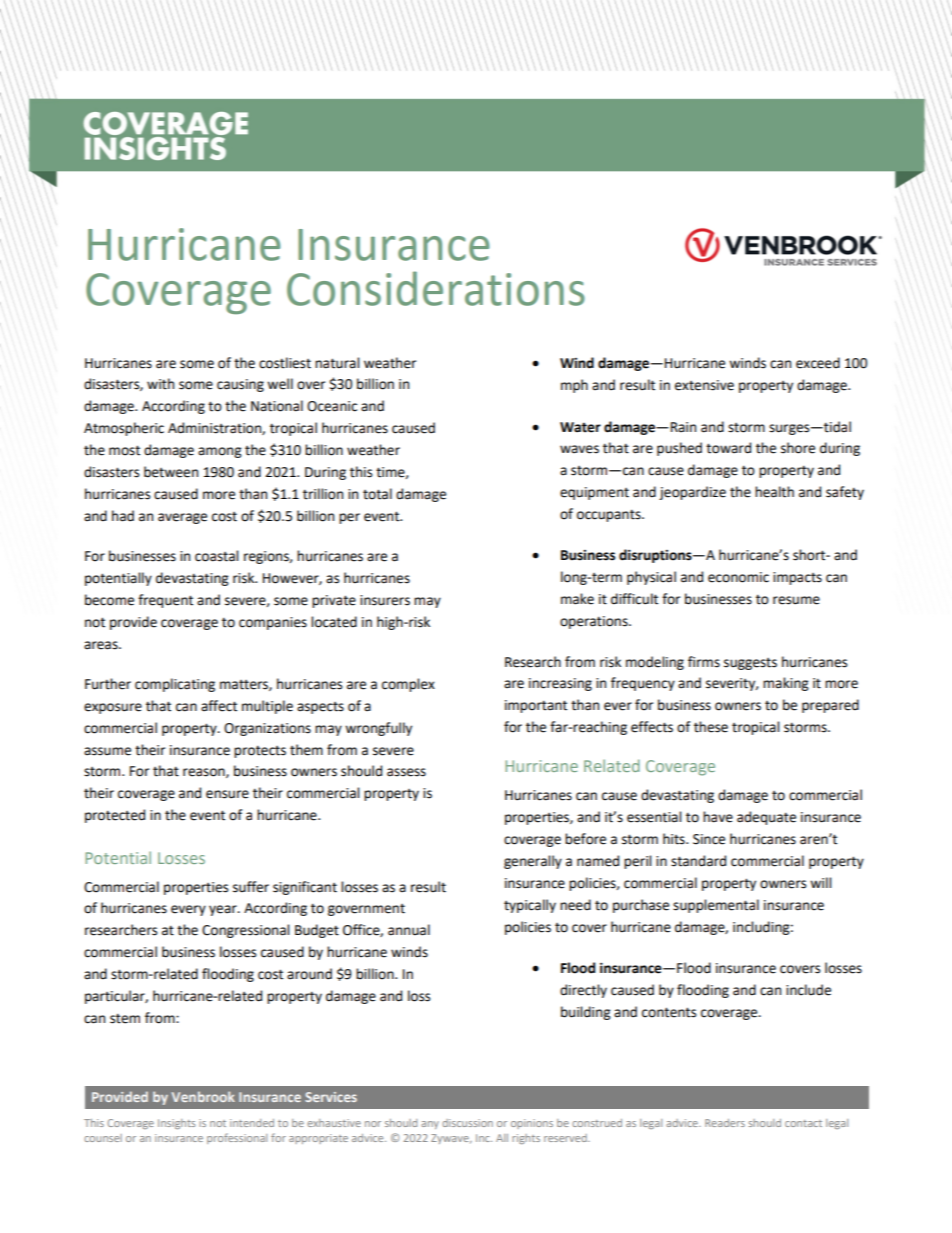  Describe the element at coordinates (160, 384) in the page. I see `with` at that location.
